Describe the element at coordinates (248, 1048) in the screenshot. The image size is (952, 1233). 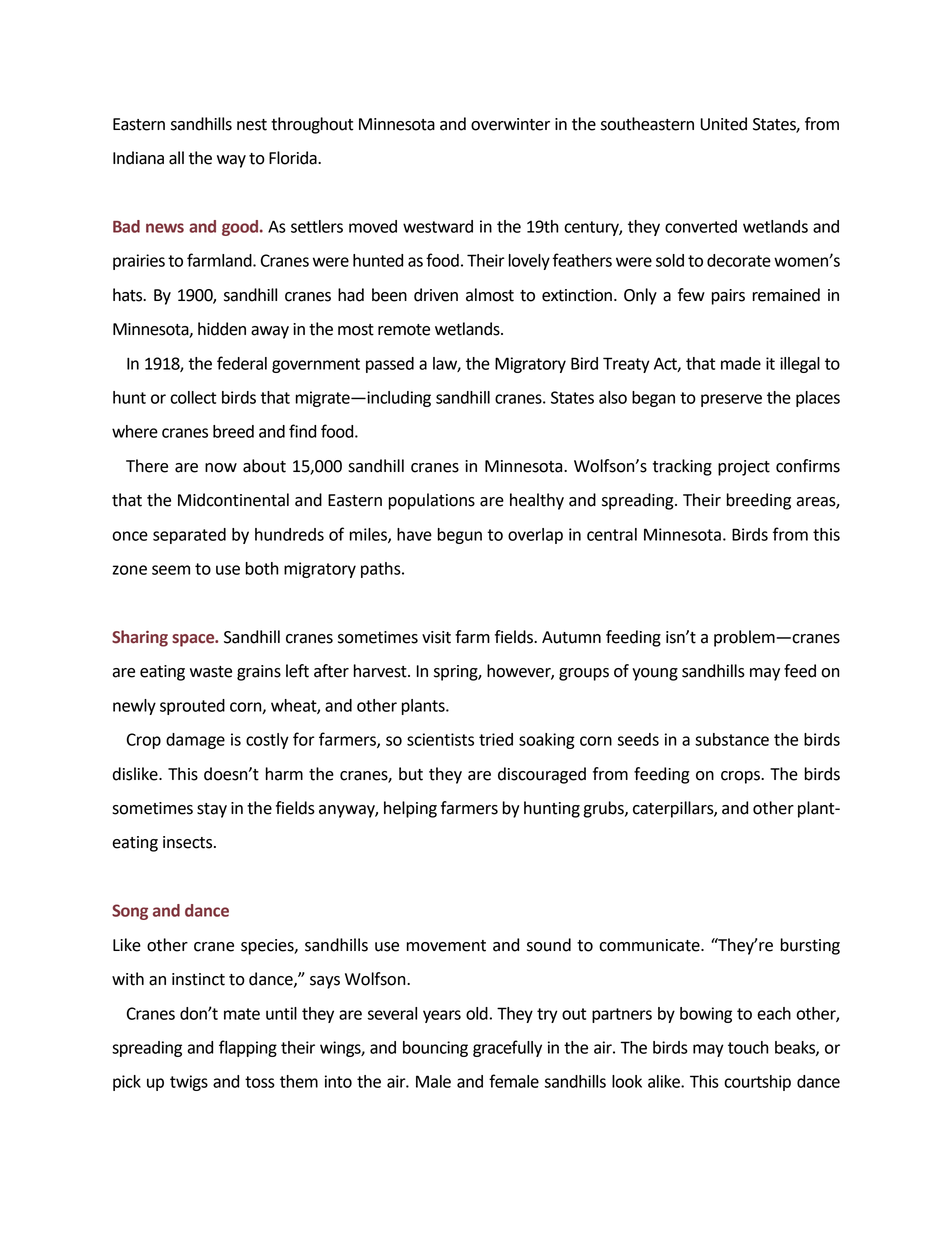
I see `flapping` at that location.
